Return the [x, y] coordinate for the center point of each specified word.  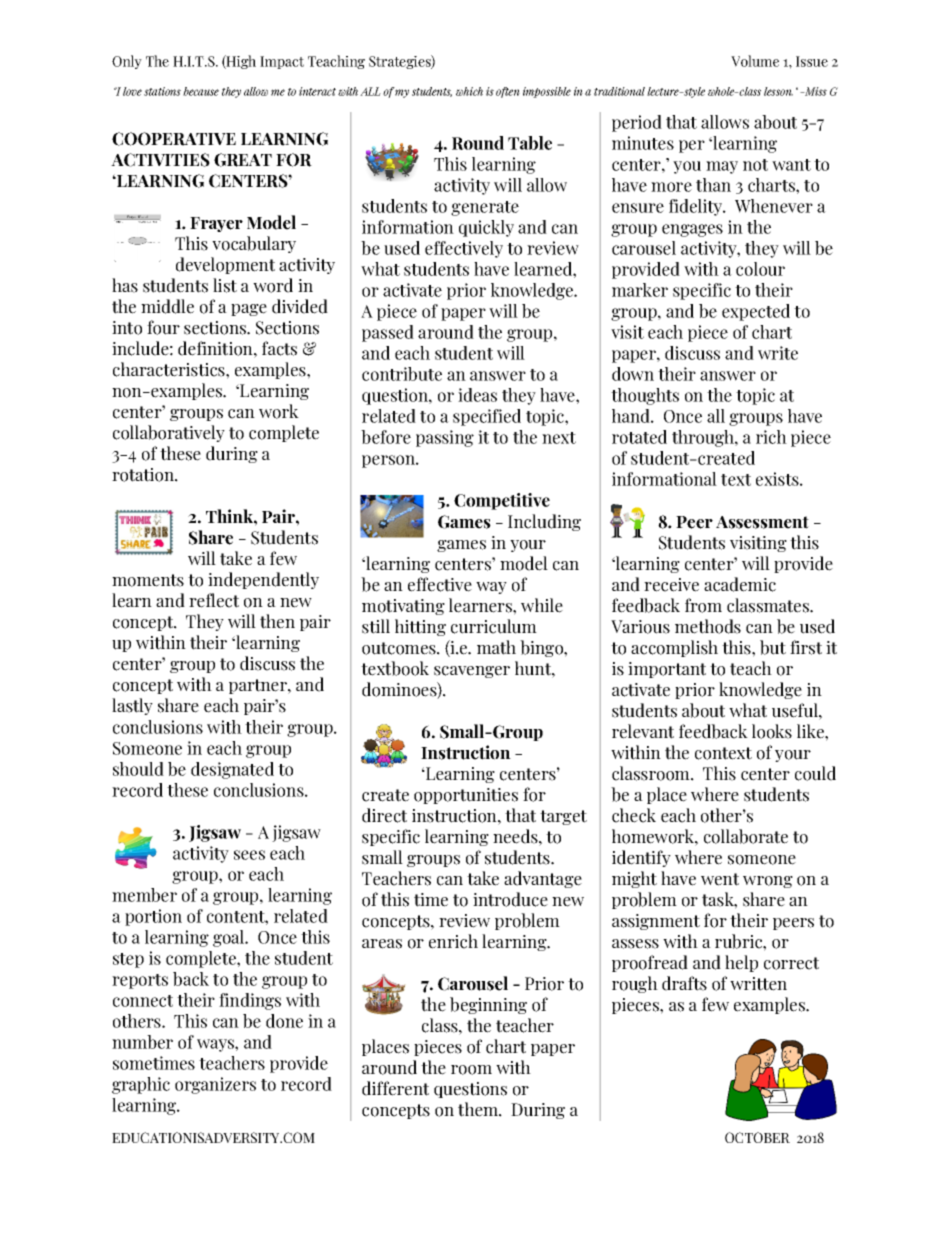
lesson [778, 91]
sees [249, 855]
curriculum [494, 626]
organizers [215, 1085]
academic [740, 584]
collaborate [746, 836]
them [479, 1109]
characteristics [170, 369]
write [778, 353]
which [469, 91]
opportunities [466, 796]
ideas [477, 395]
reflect [214, 600]
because [201, 91]
